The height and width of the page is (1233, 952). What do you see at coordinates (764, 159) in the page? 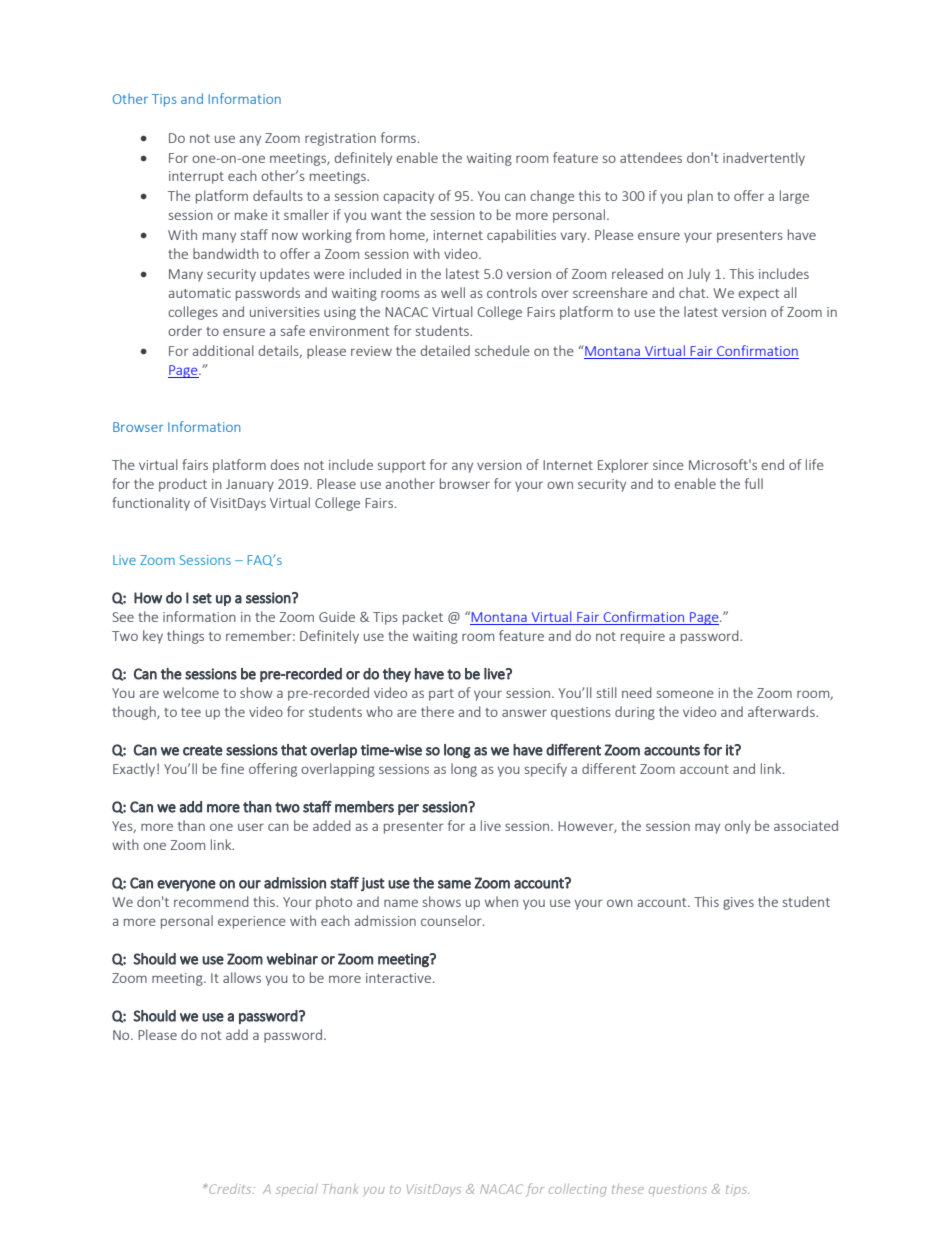
I see `inadvertently` at bounding box center [764, 159].
